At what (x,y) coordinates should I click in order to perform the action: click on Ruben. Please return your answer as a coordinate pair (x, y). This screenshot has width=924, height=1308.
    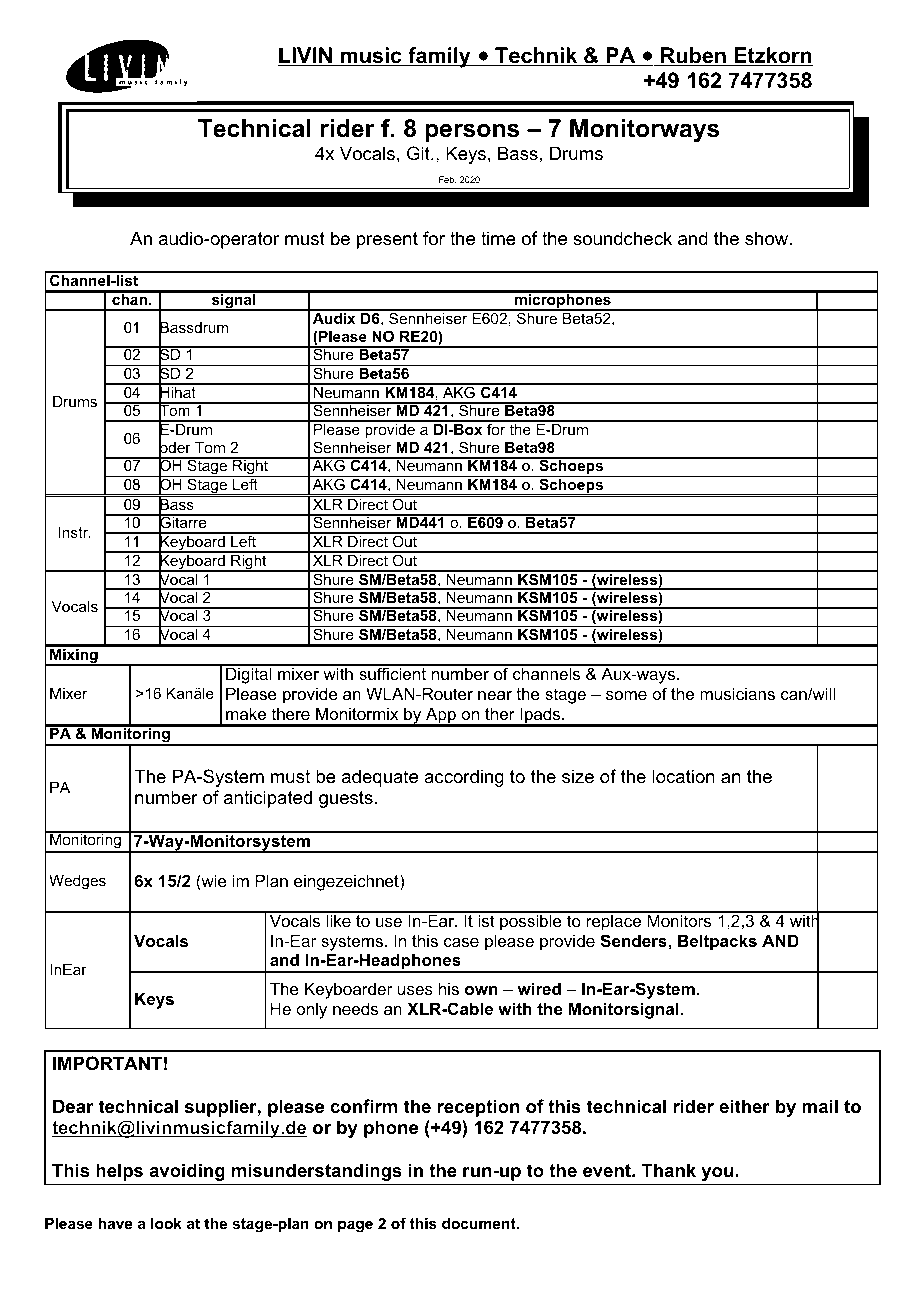
    Looking at the image, I should click on (693, 56).
